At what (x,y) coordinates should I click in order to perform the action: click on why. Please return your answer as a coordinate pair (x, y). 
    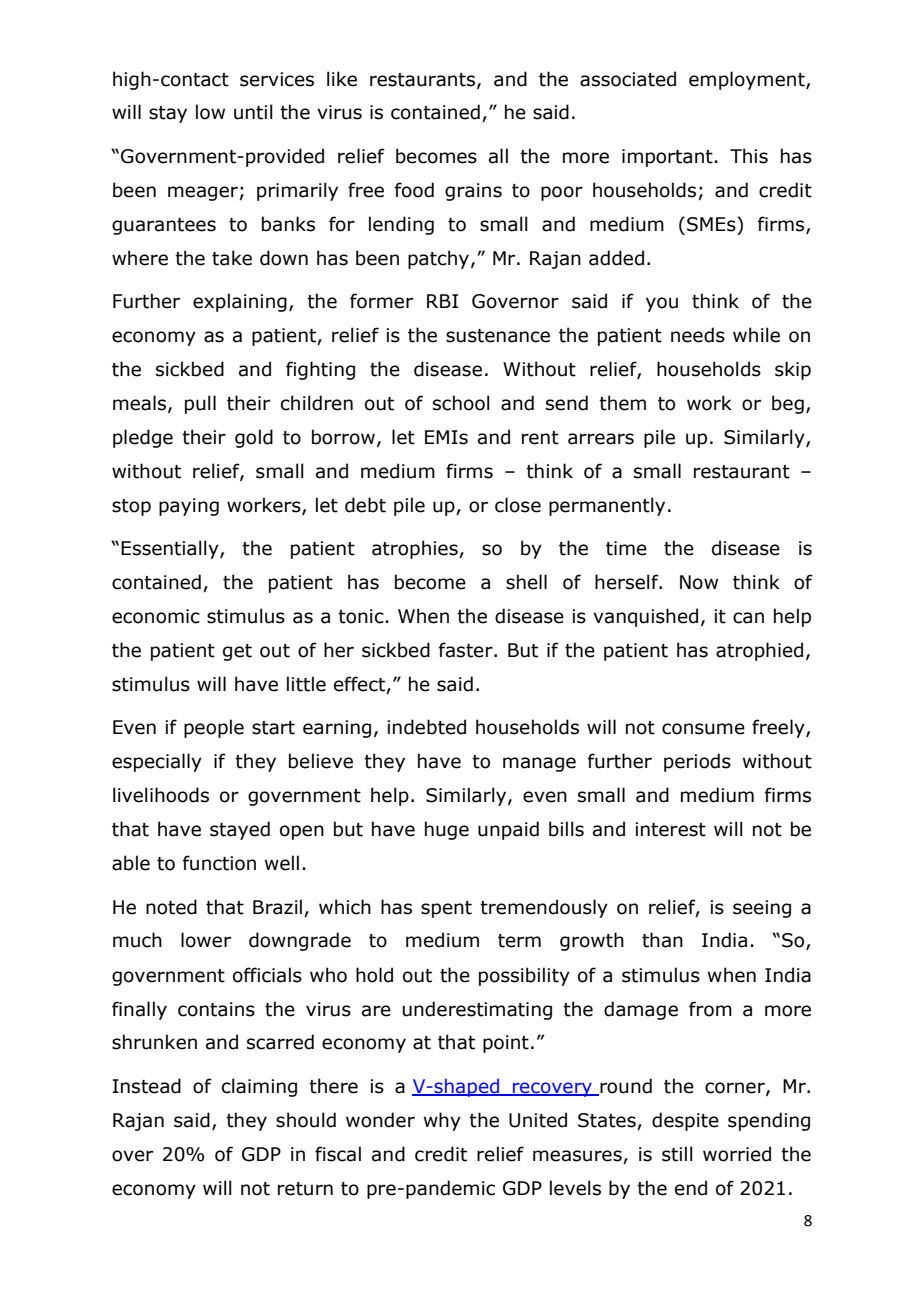
    Looking at the image, I should click on (442, 1121).
